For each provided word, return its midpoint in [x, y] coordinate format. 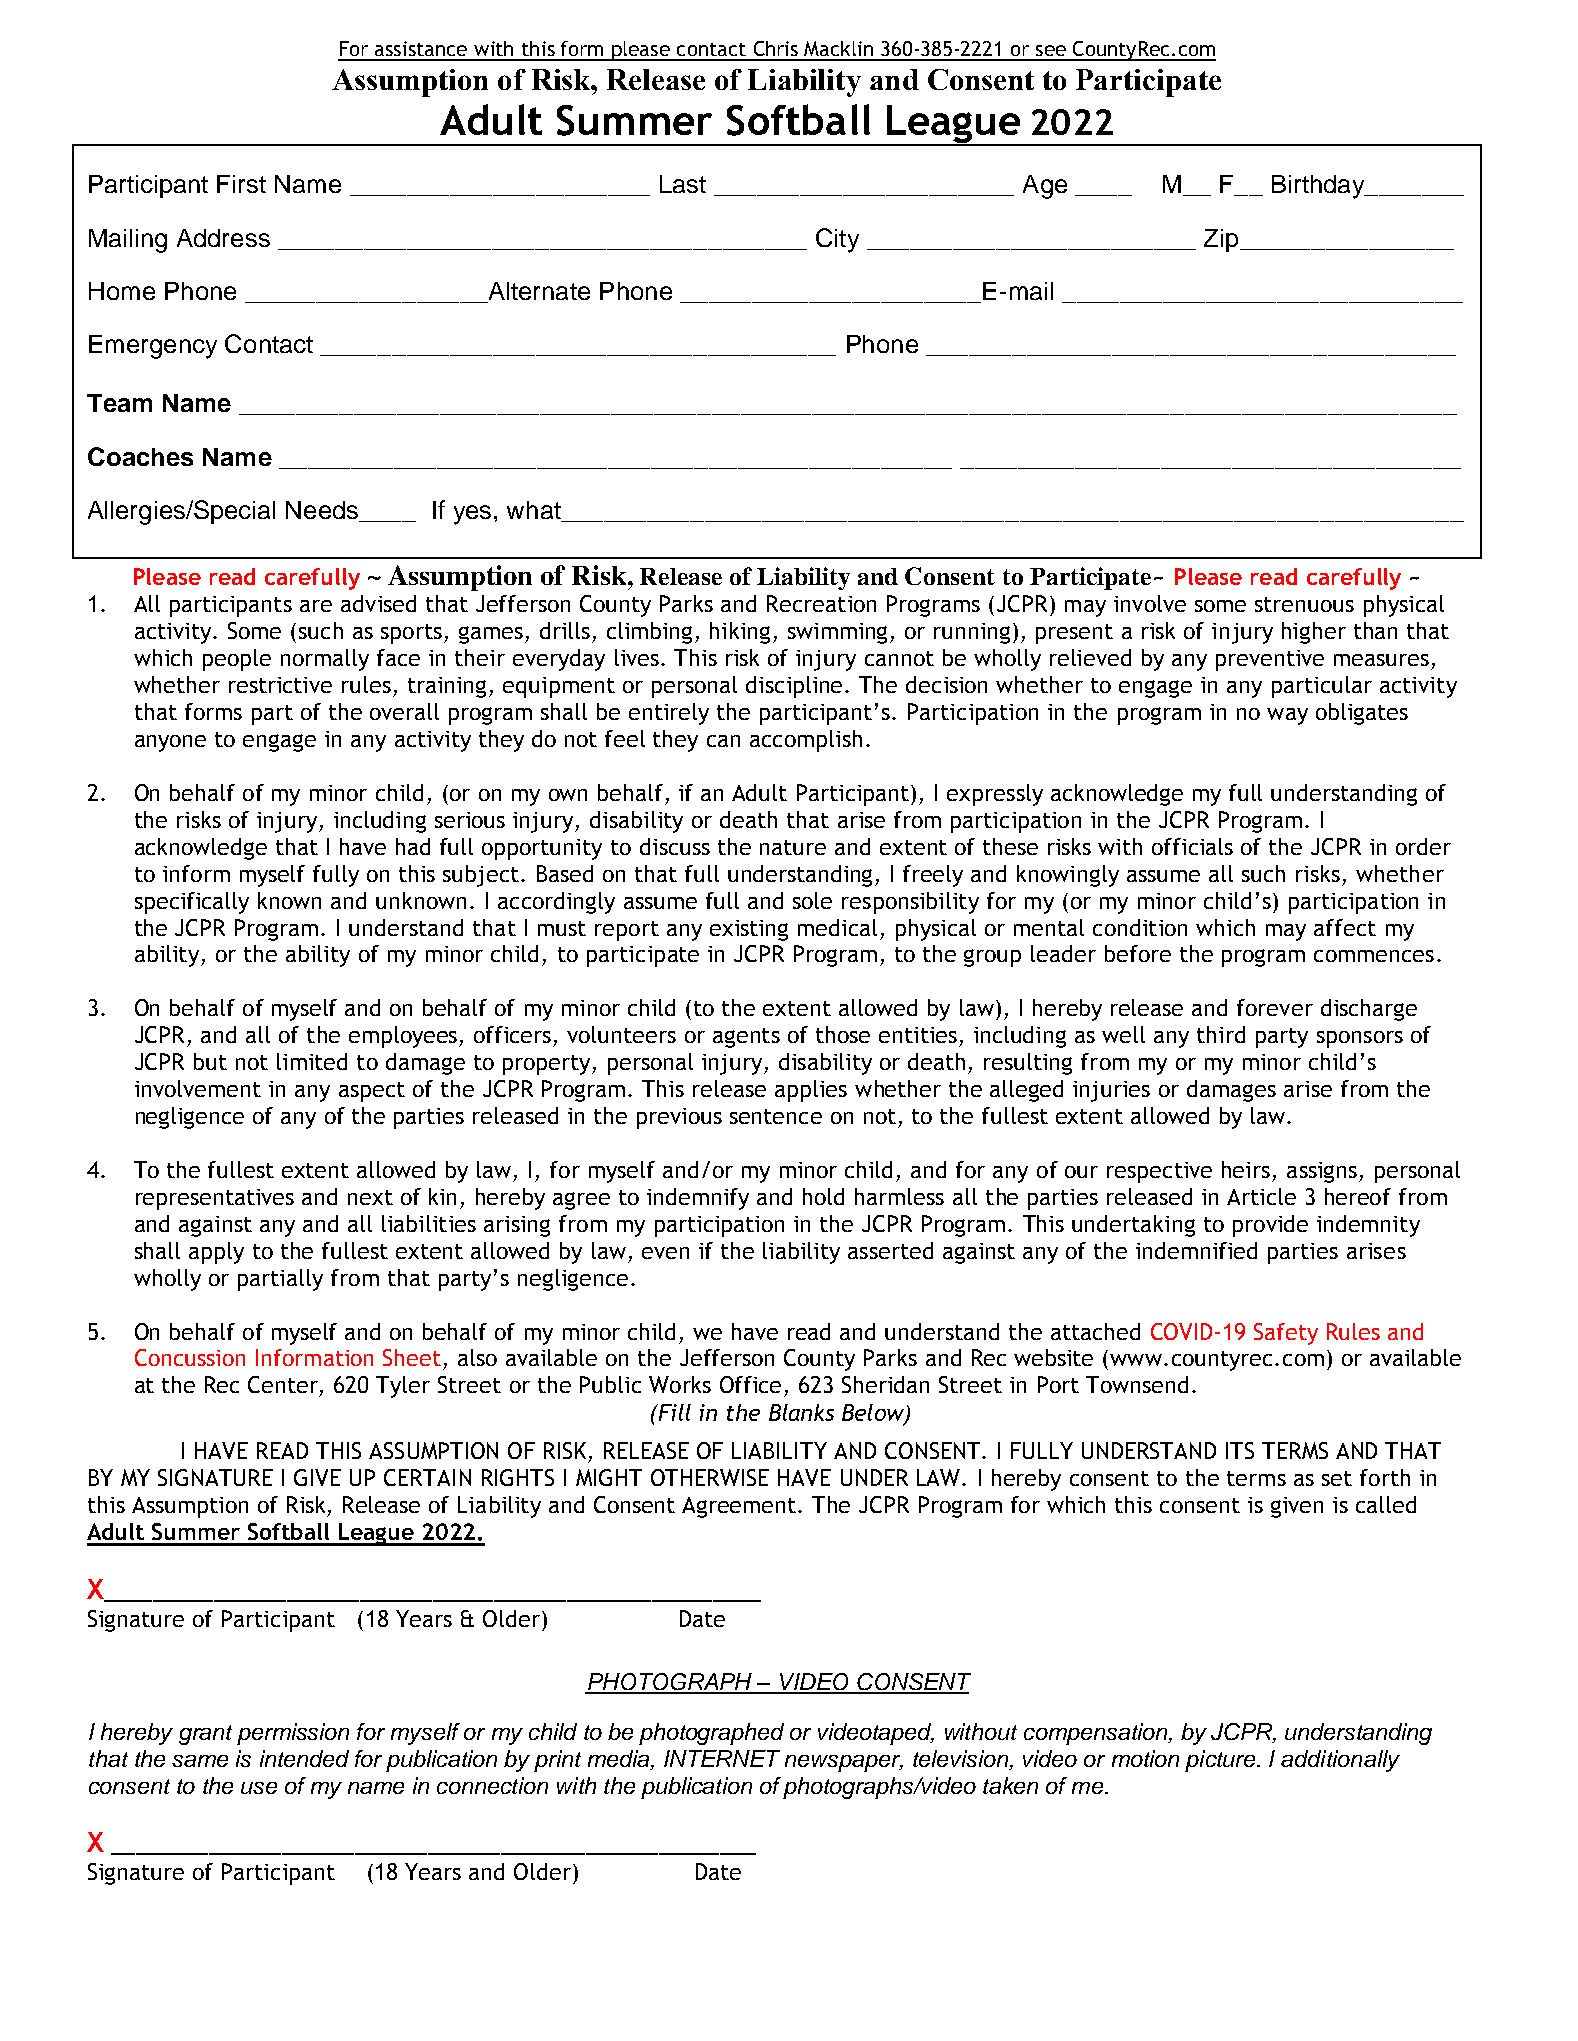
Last [683, 184]
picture [1221, 1761]
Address [223, 238]
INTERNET [722, 1758]
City [837, 240]
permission [293, 1734]
